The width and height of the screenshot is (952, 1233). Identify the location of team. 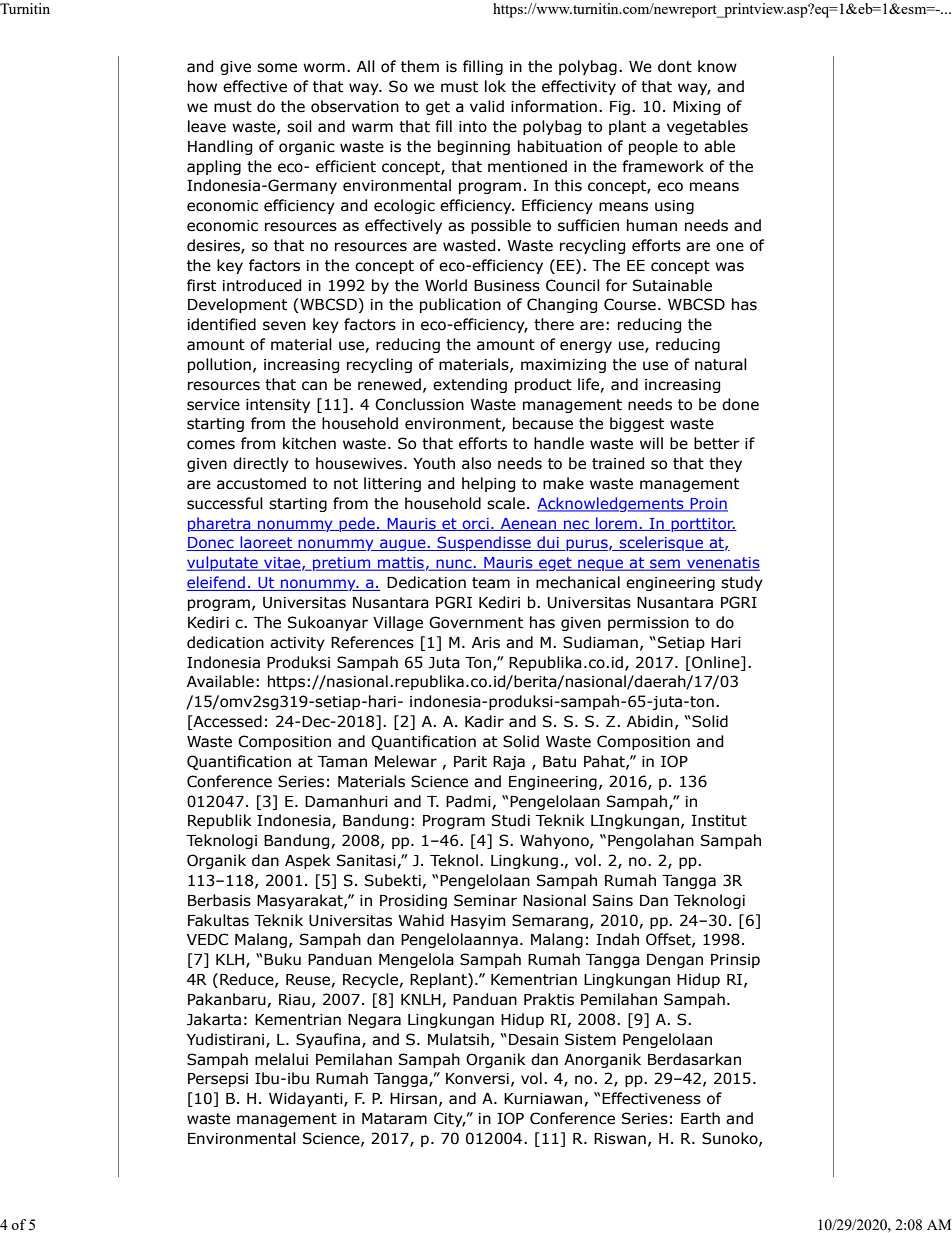
(491, 583).
